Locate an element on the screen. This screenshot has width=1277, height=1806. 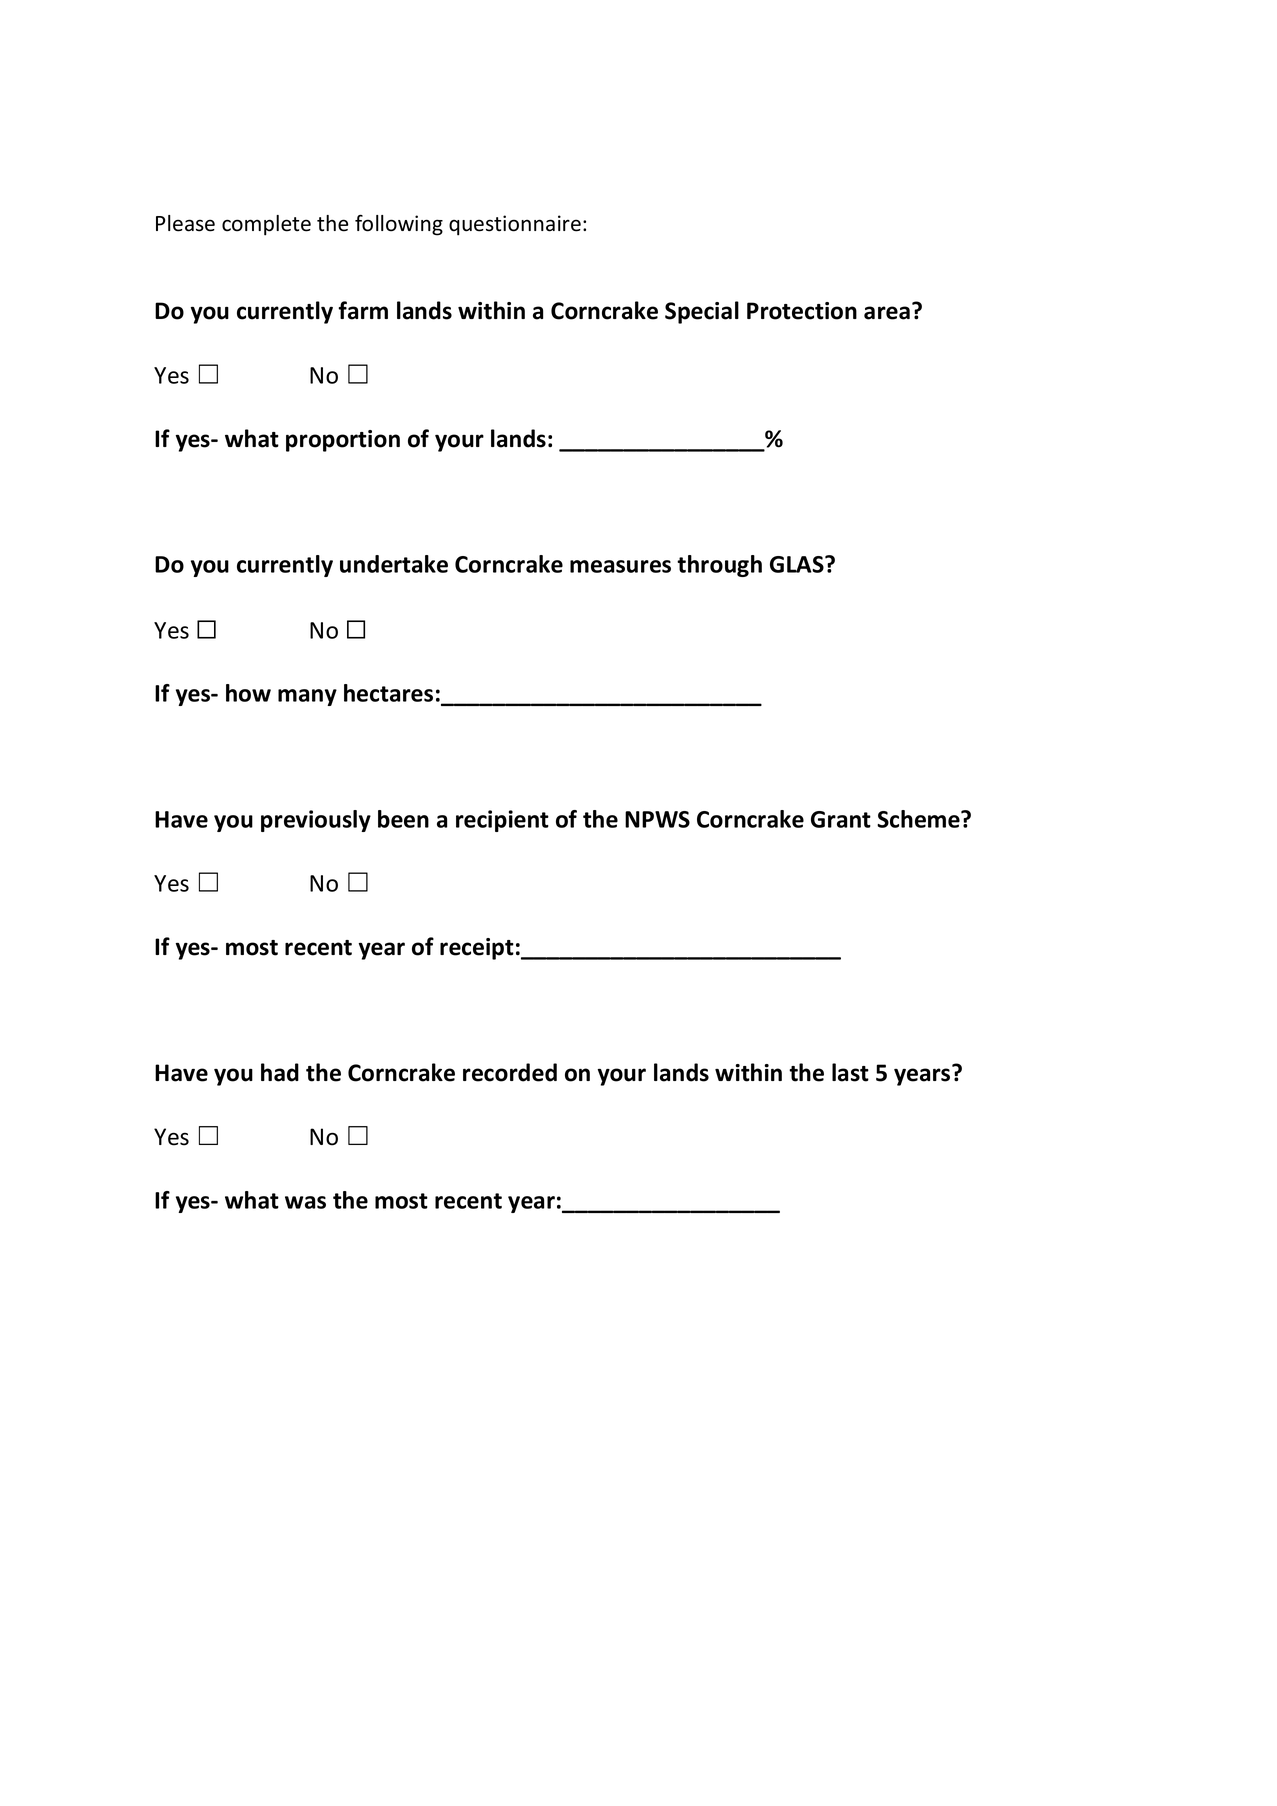
many is located at coordinates (307, 697).
